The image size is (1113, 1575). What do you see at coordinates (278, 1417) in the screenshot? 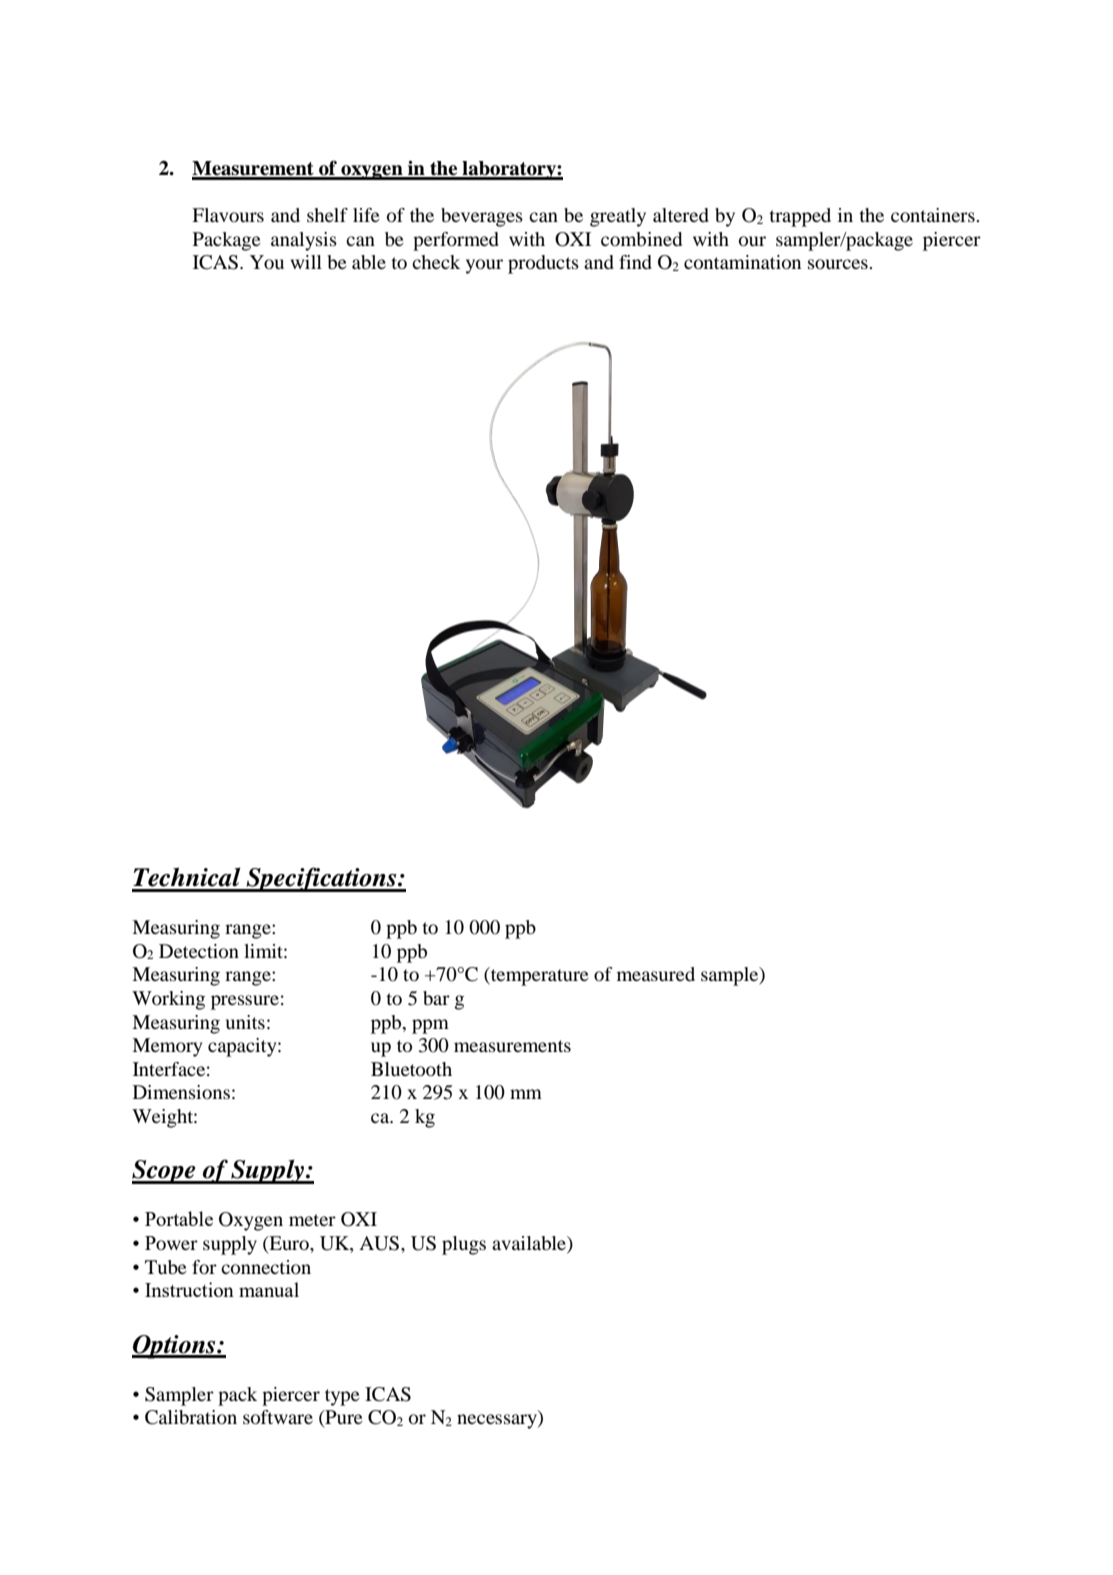
I see `software` at bounding box center [278, 1417].
